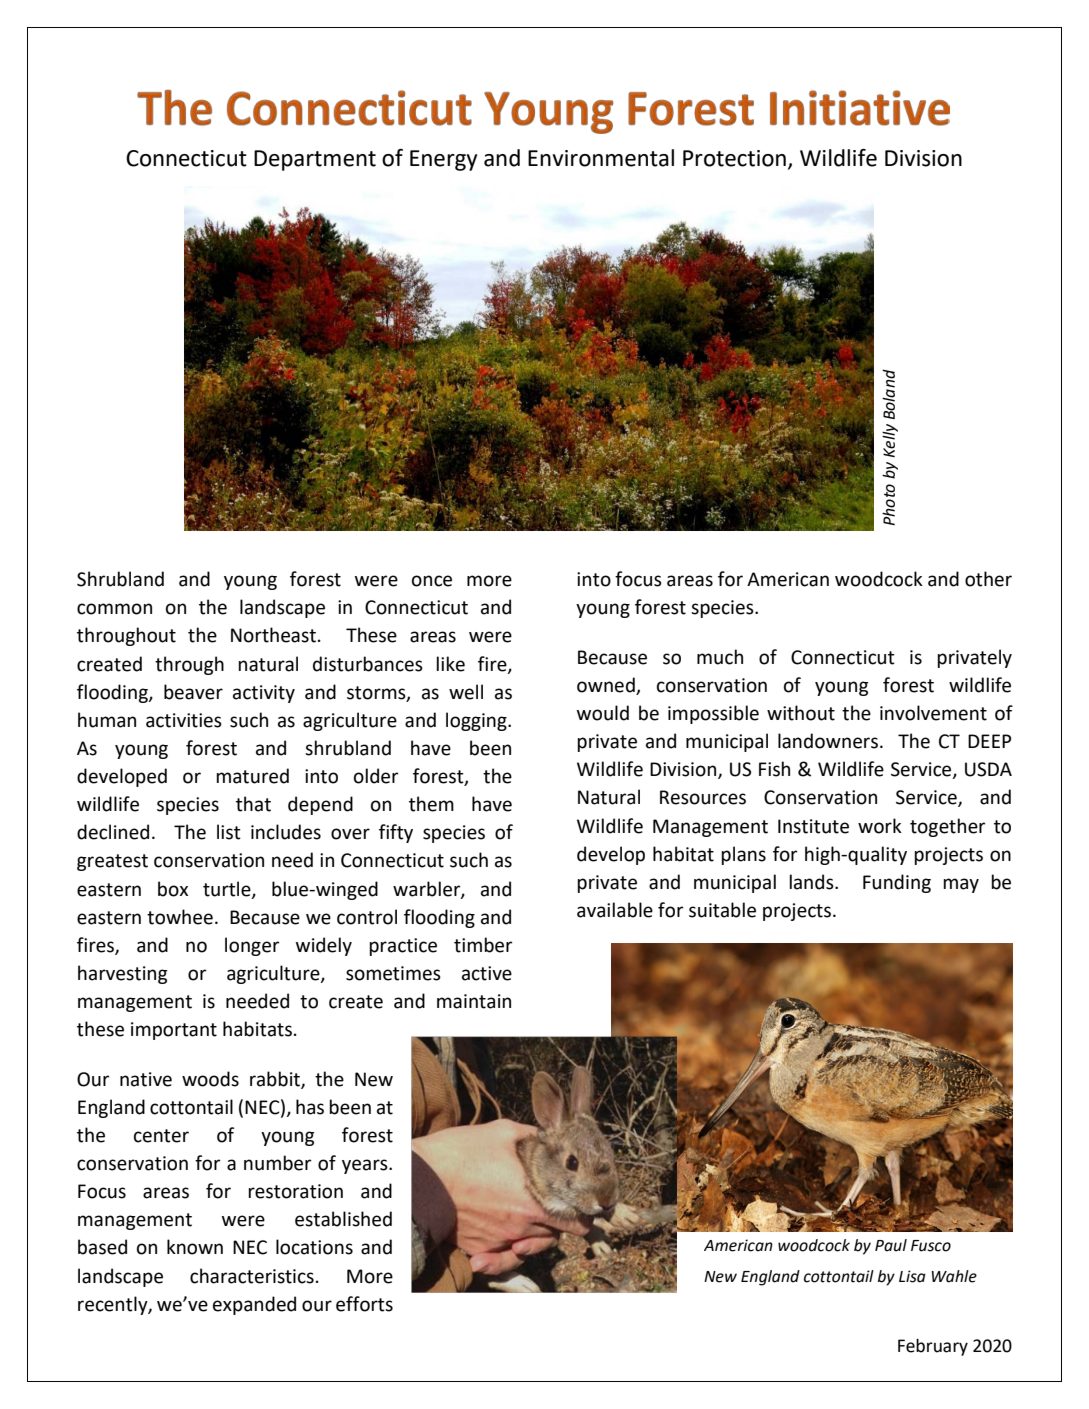  What do you see at coordinates (912, 1276) in the screenshot?
I see `Lisa` at bounding box center [912, 1276].
